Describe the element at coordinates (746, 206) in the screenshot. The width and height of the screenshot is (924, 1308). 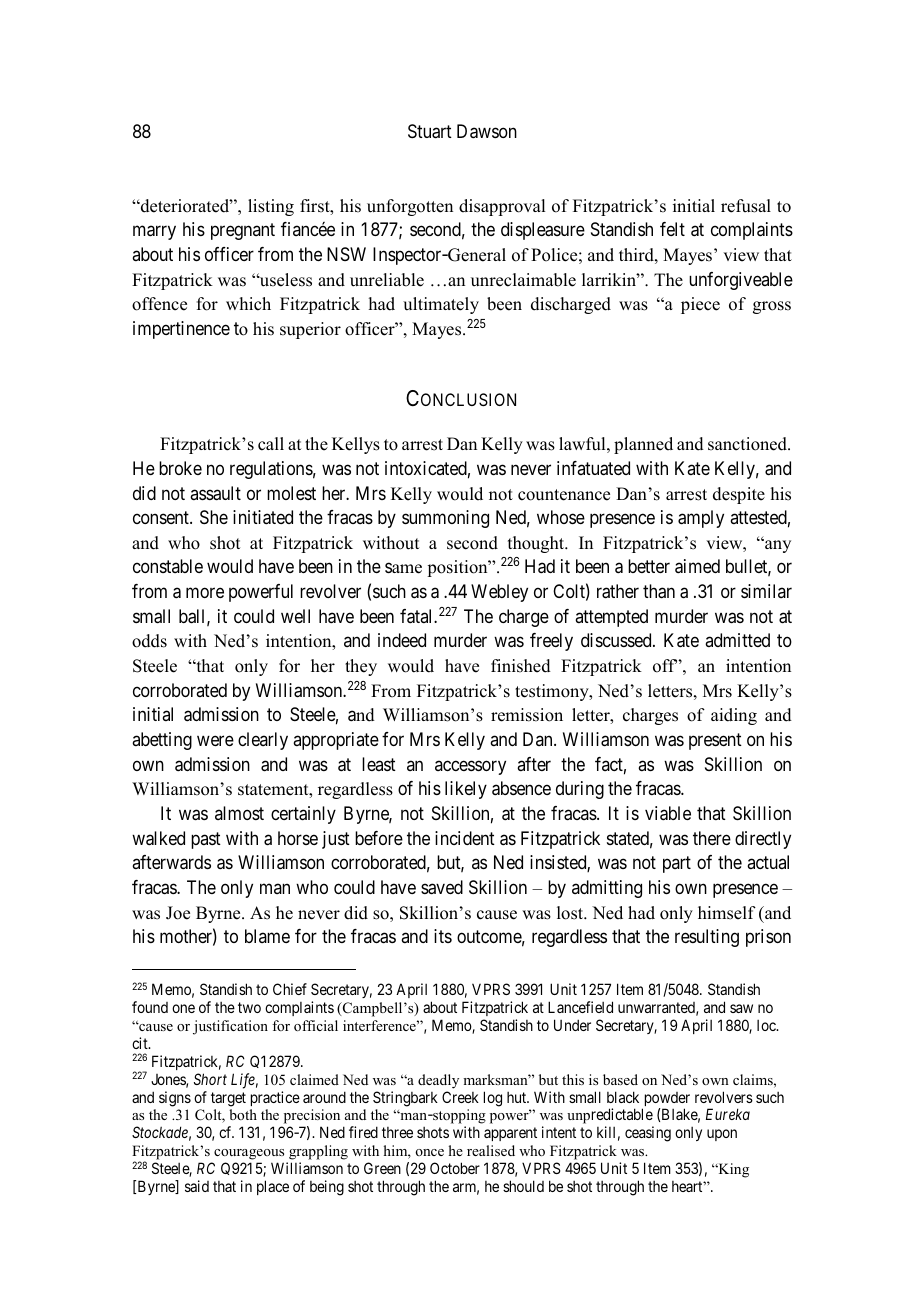
I see `refusal` at that location.
